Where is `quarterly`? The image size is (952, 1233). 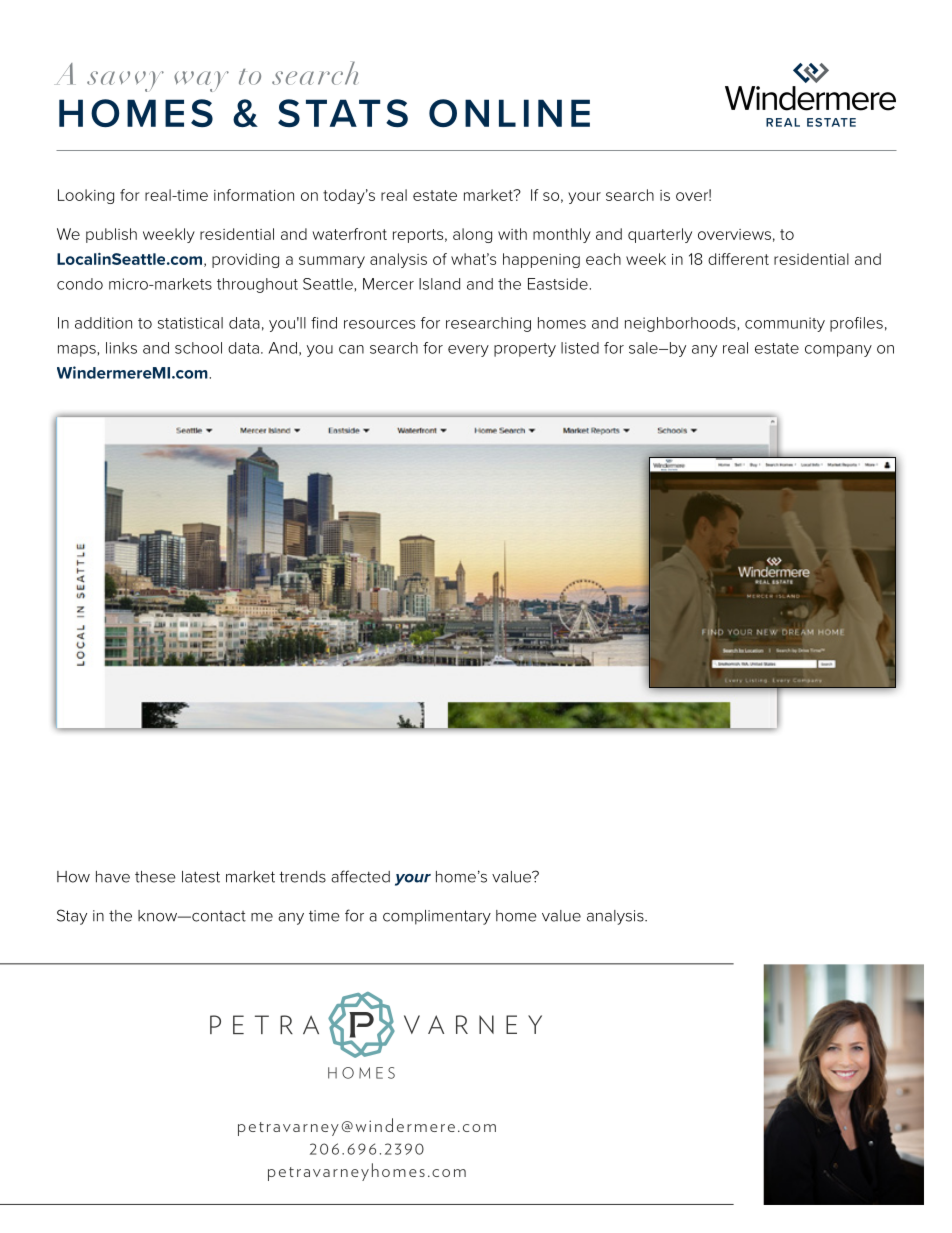
quarterly is located at coordinates (660, 235).
